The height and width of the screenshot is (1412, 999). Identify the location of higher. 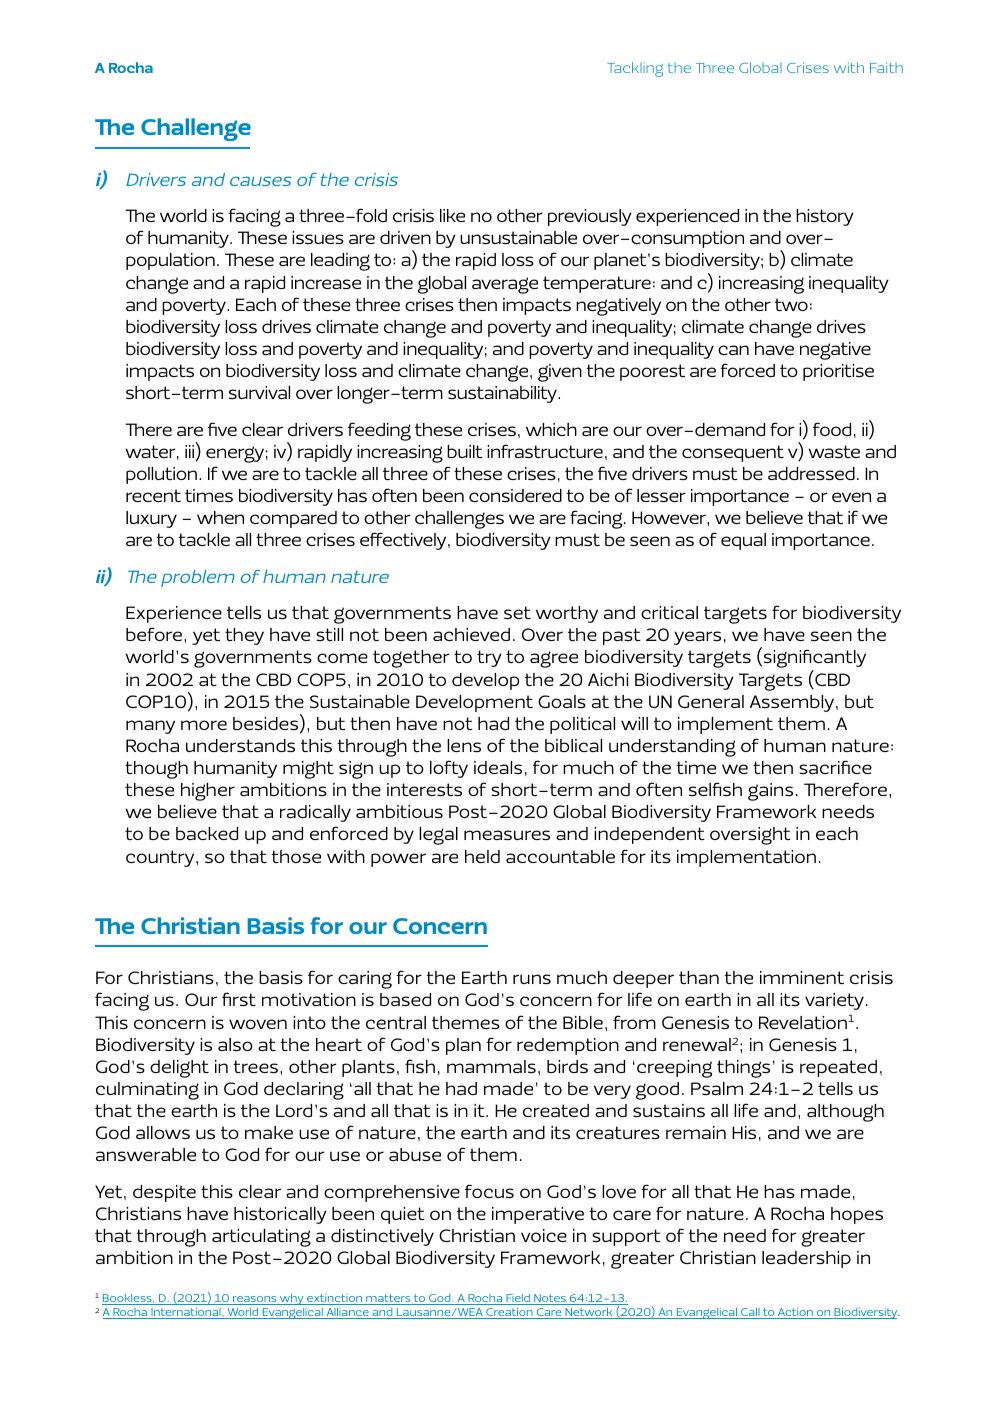
(208, 792).
